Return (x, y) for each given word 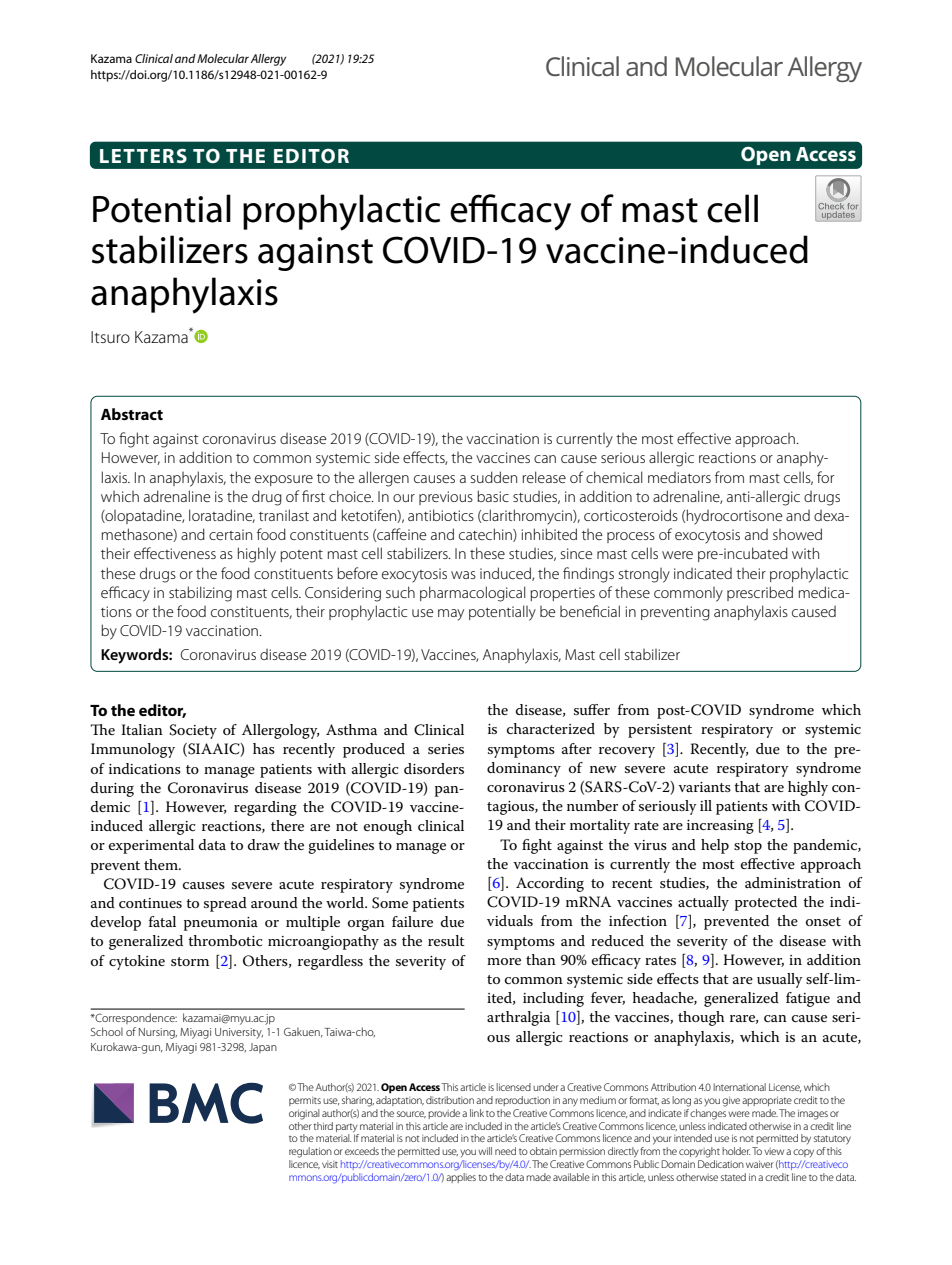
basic (493, 496)
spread (225, 904)
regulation (310, 1152)
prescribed (760, 593)
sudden (493, 477)
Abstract (132, 414)
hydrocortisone (734, 517)
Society (193, 731)
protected (766, 903)
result (446, 940)
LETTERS (143, 156)
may (451, 615)
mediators (679, 477)
